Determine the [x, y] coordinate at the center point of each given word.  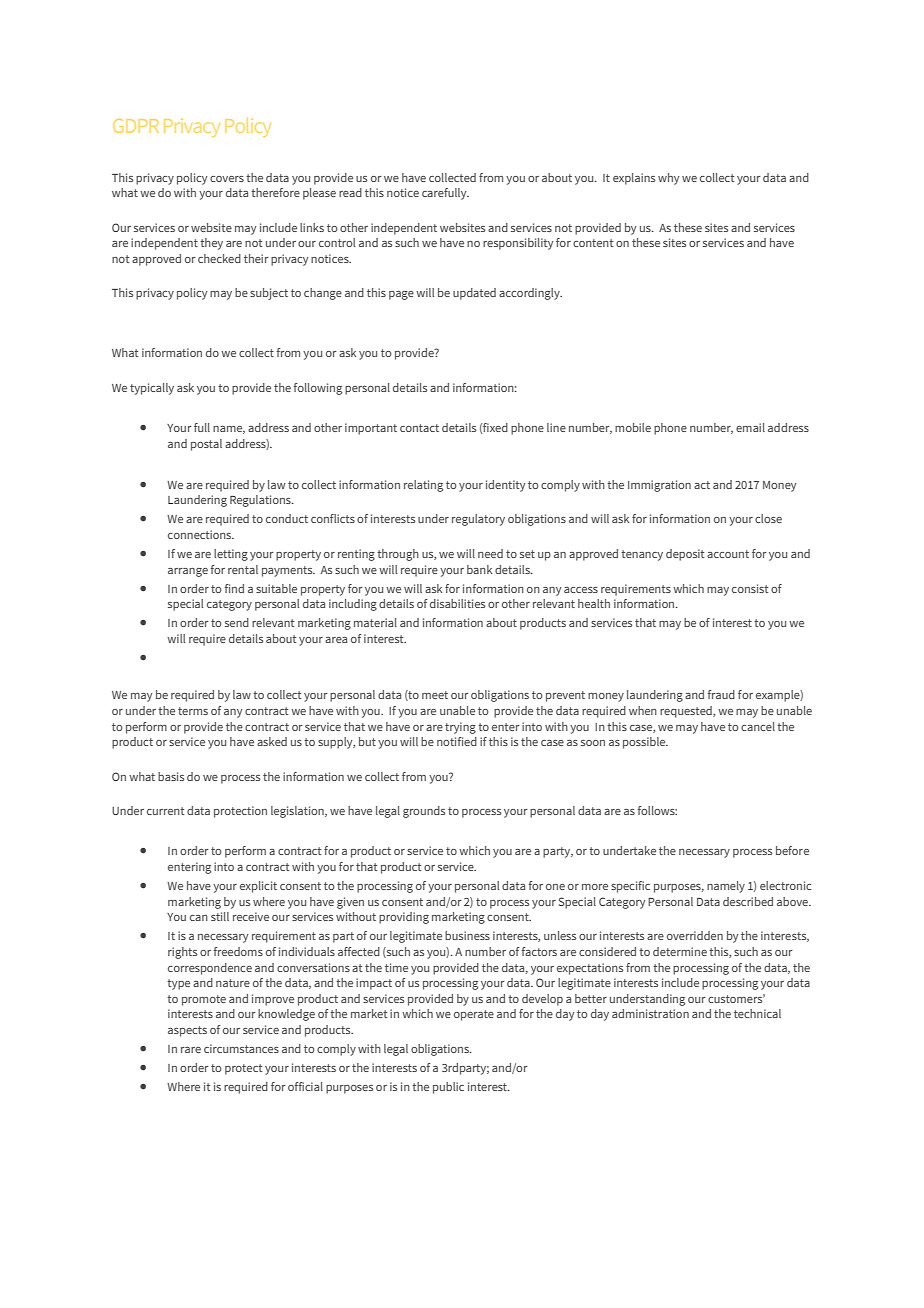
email [750, 427]
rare [191, 1050]
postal [206, 445]
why [668, 179]
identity [505, 486]
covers [227, 179]
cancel [758, 726]
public [448, 1088]
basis [171, 776]
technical [757, 1013]
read [350, 192]
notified [457, 741]
